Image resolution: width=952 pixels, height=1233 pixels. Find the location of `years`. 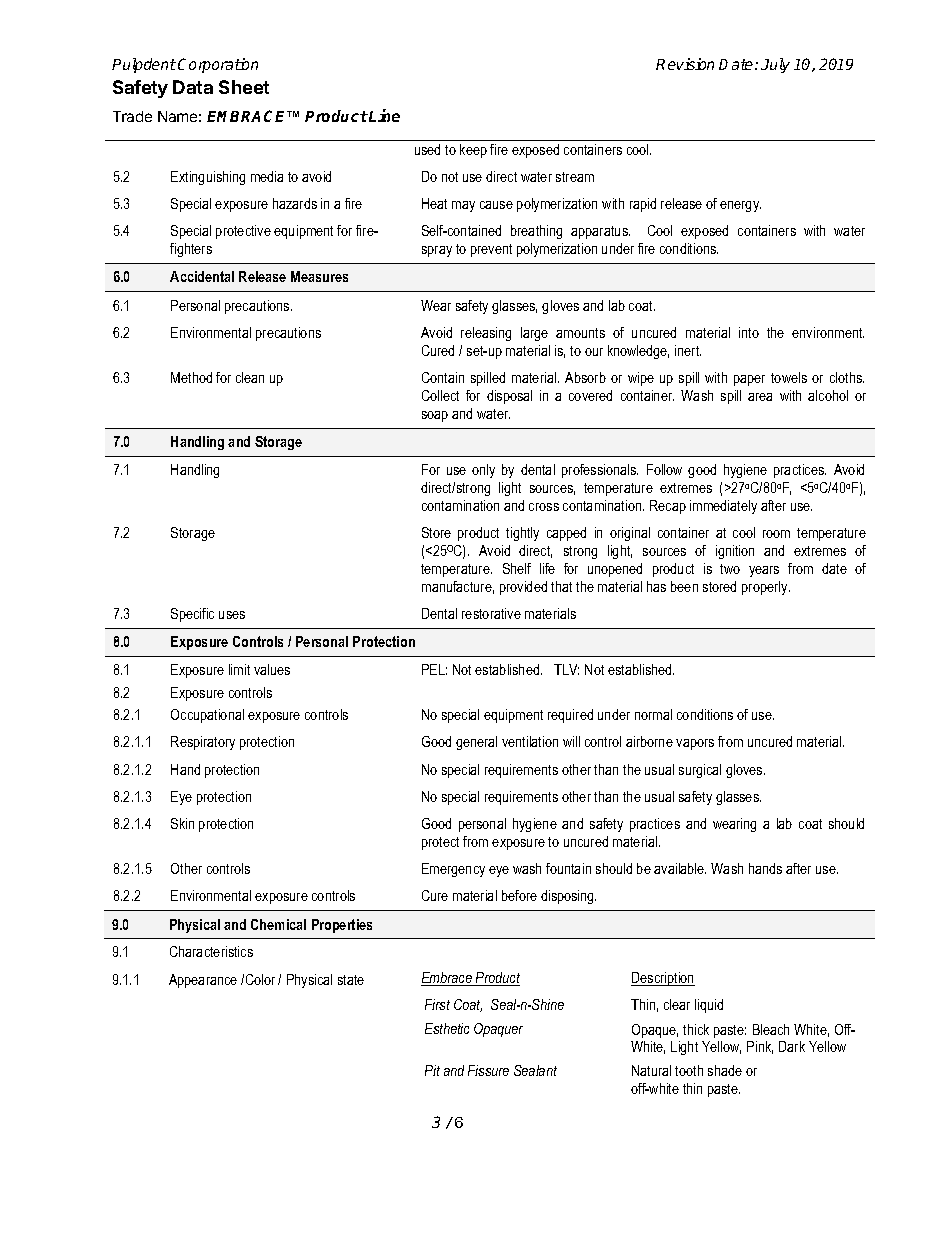

years is located at coordinates (764, 571).
